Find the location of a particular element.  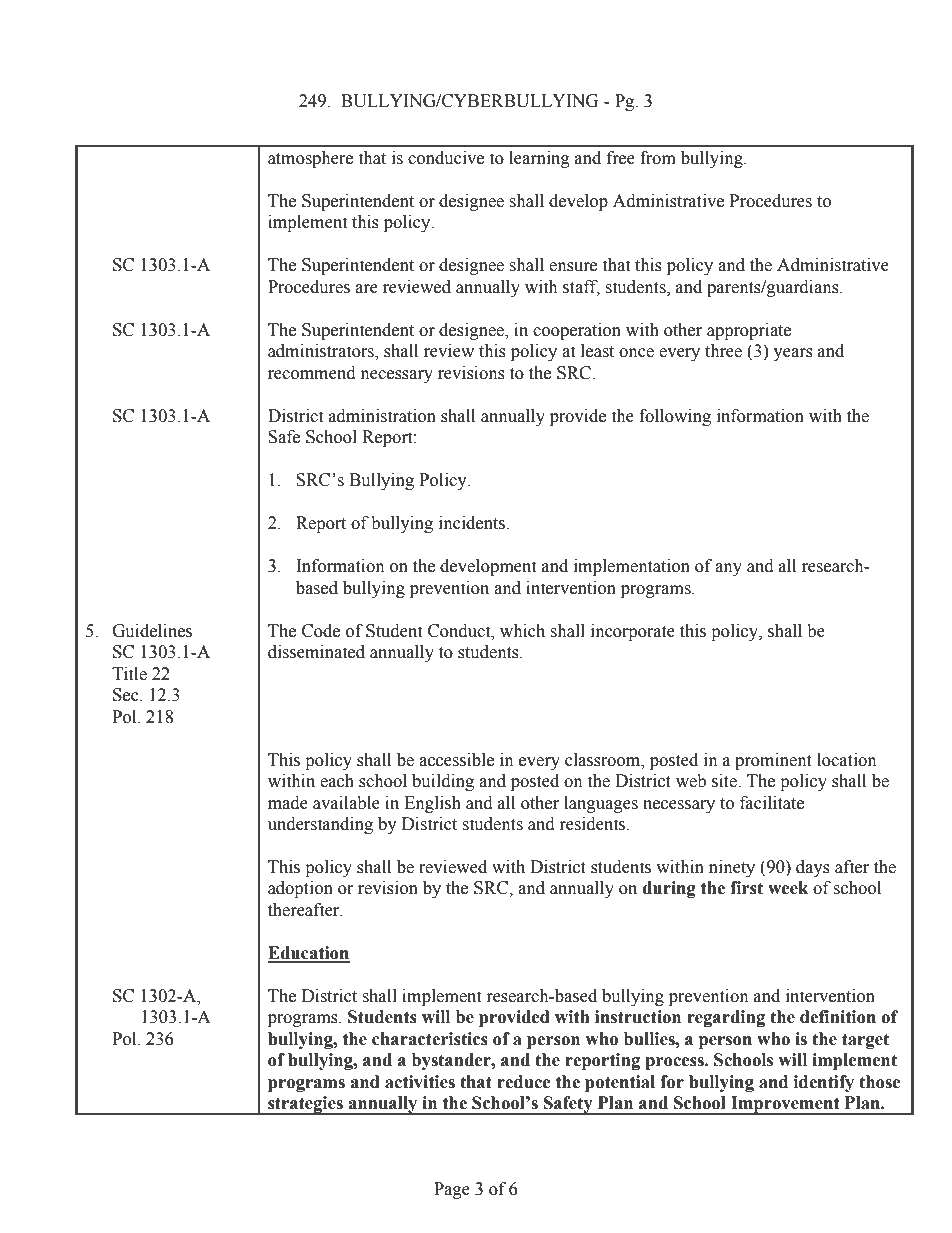

Improvement is located at coordinates (785, 1105).
